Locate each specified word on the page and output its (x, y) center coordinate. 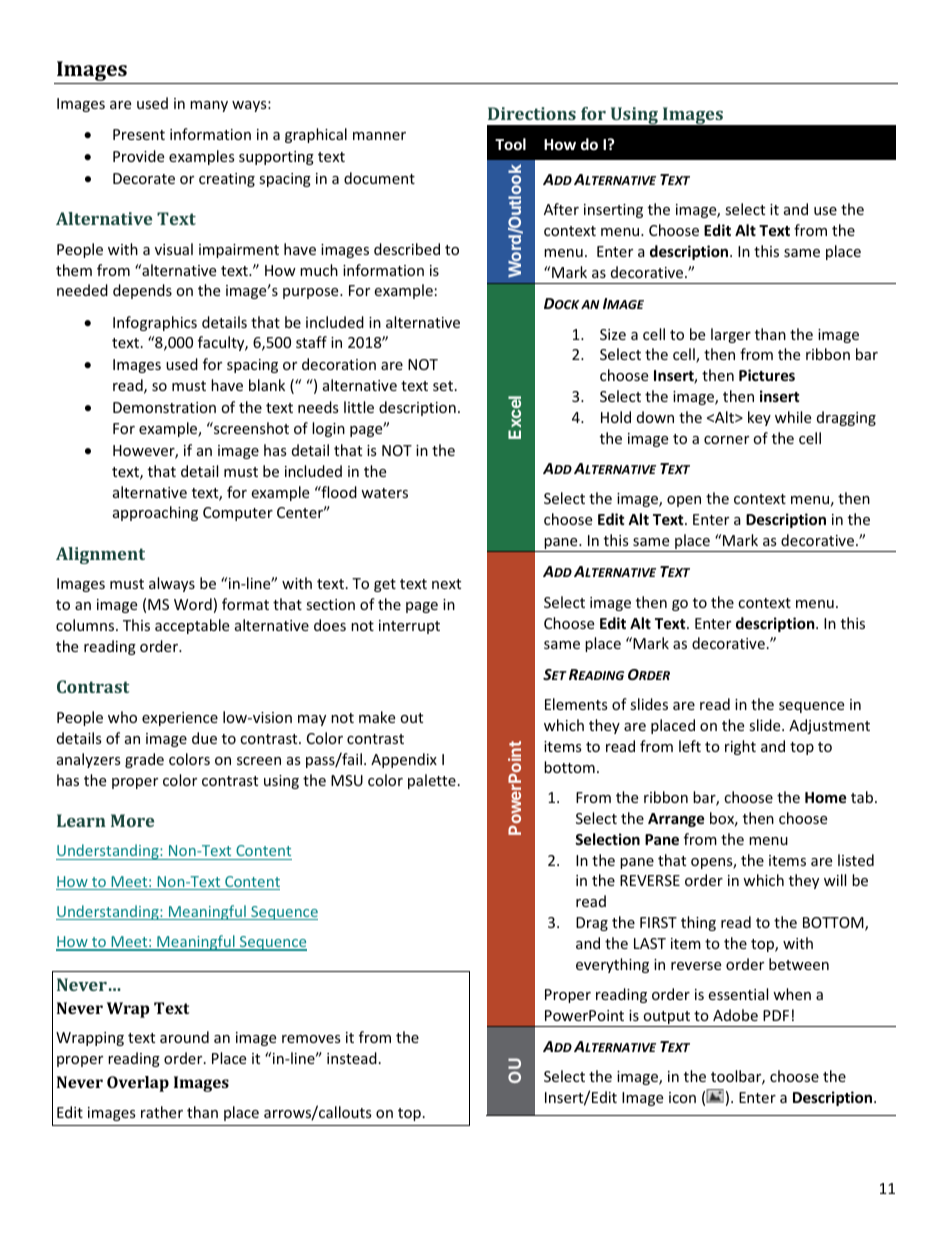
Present (139, 134)
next (446, 584)
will (835, 880)
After (561, 209)
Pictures (767, 375)
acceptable (192, 626)
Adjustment (829, 726)
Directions (532, 113)
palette (432, 781)
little (359, 407)
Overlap (138, 1084)
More (132, 820)
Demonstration (164, 407)
